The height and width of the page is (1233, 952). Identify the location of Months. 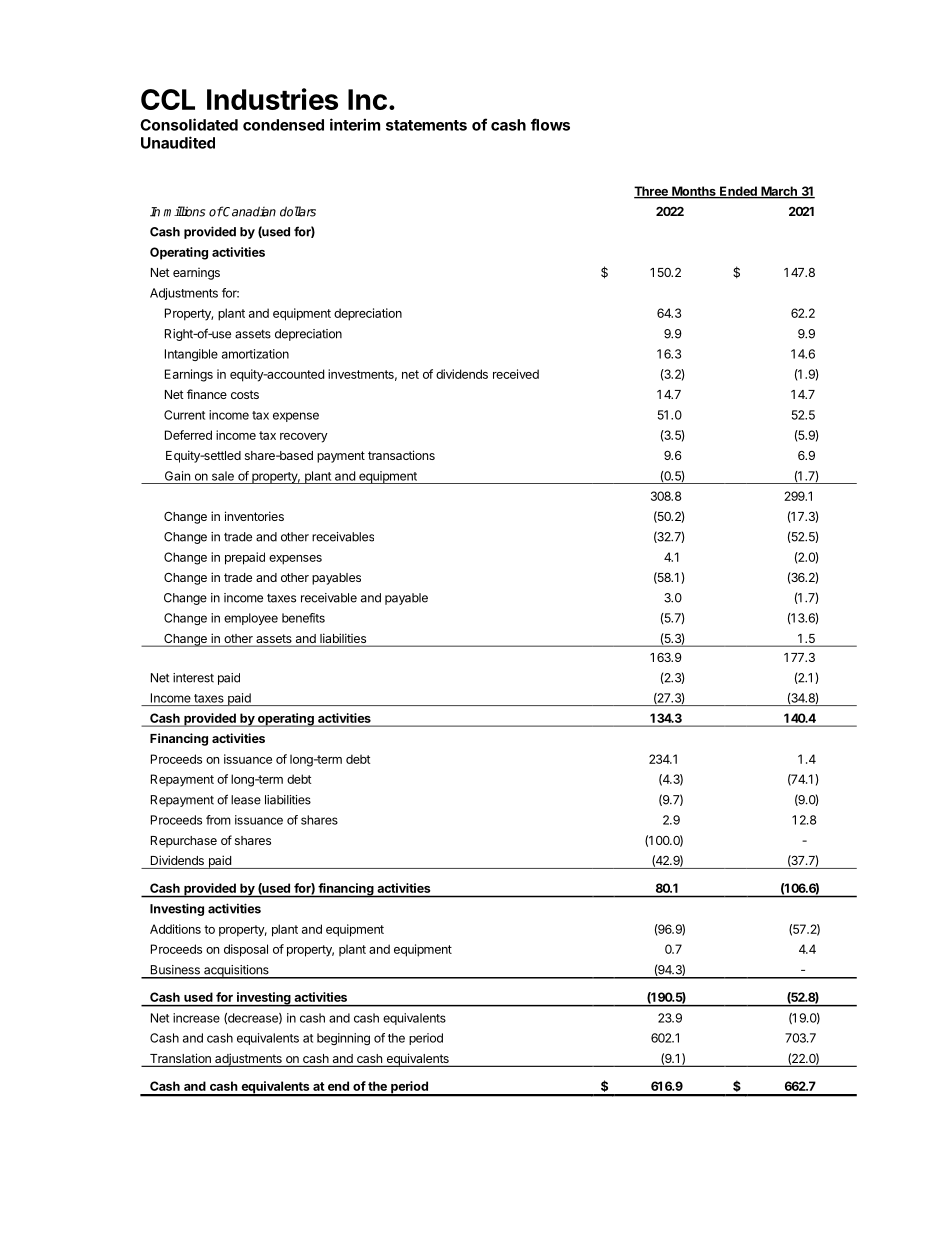
(694, 192).
